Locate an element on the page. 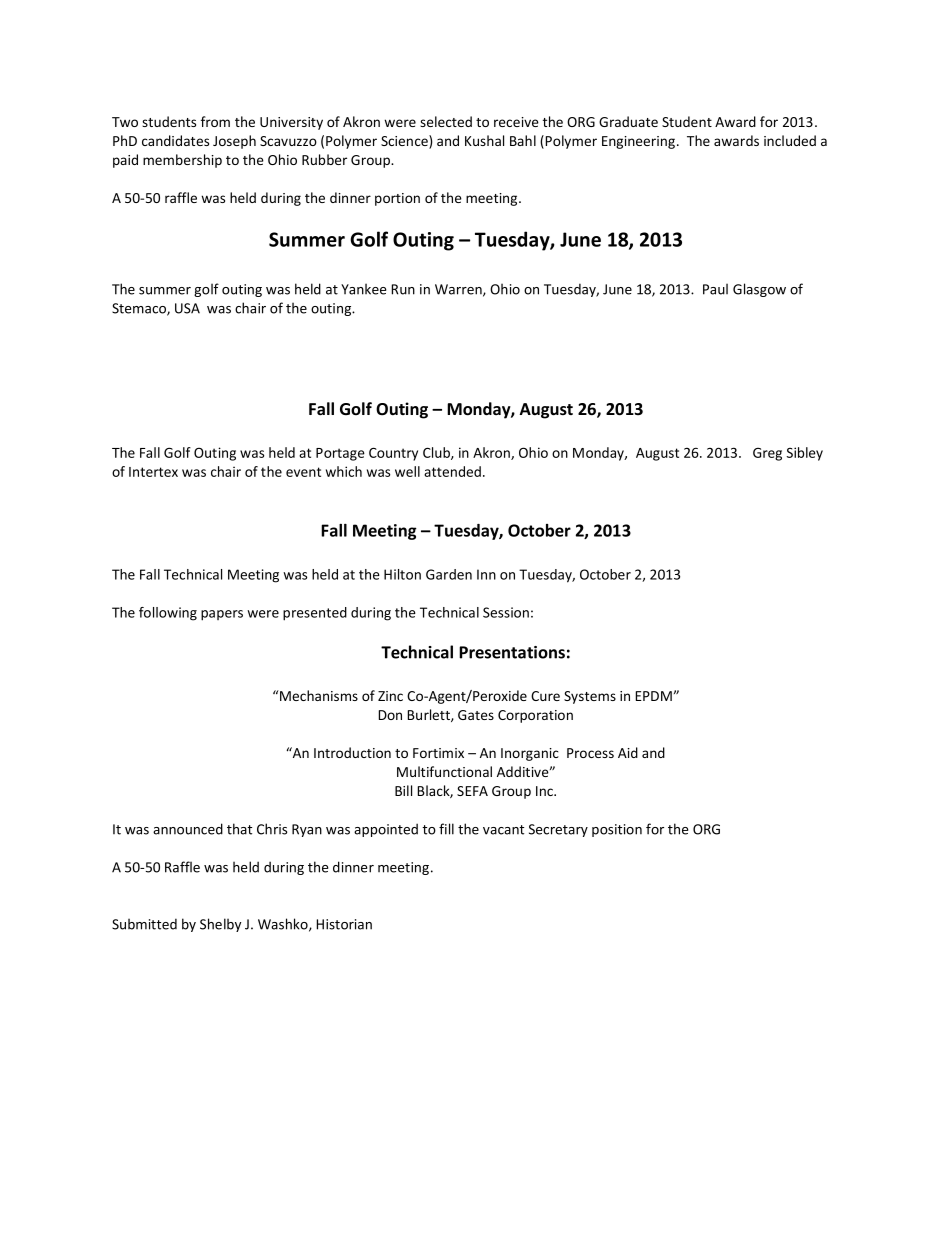 This image has height=1233, width=952. USA is located at coordinates (187, 308).
